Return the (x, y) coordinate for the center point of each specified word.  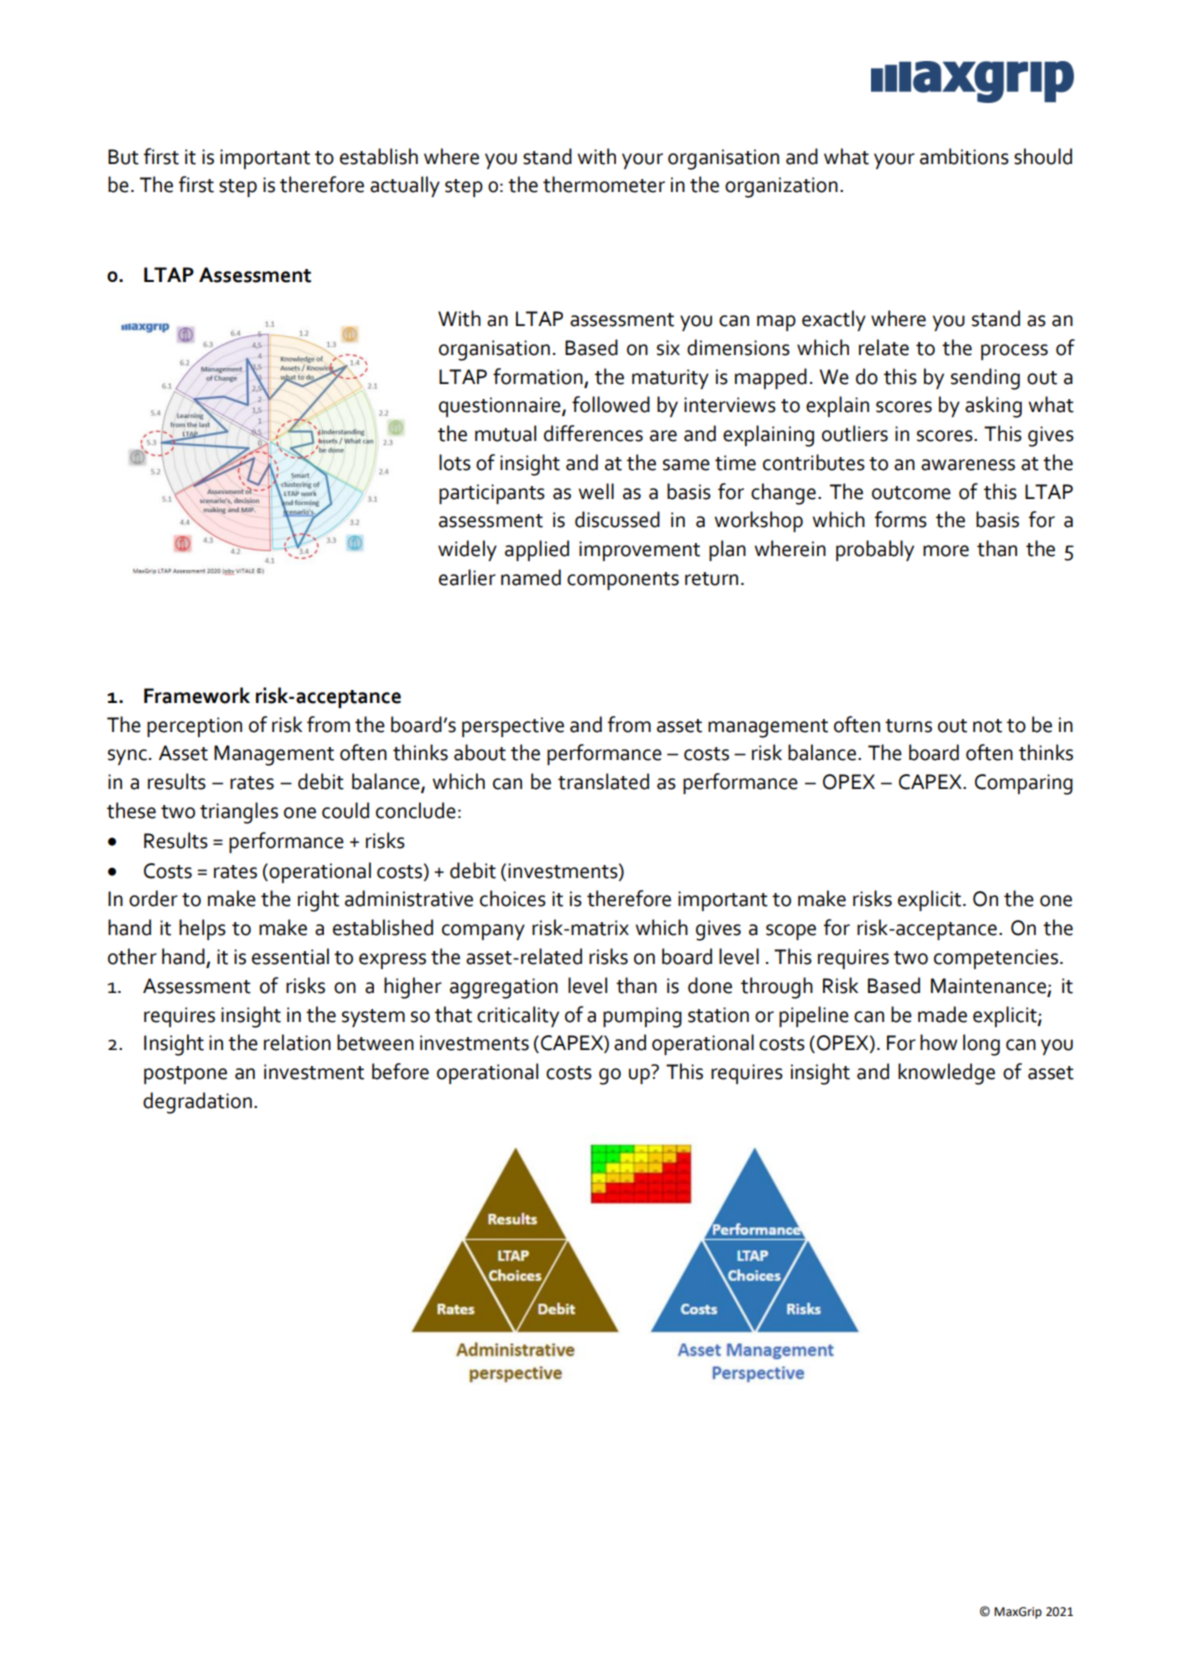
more (946, 551)
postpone (185, 1075)
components (623, 581)
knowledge (946, 1074)
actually (405, 186)
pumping (642, 1017)
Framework (197, 695)
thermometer (604, 184)
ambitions (964, 156)
